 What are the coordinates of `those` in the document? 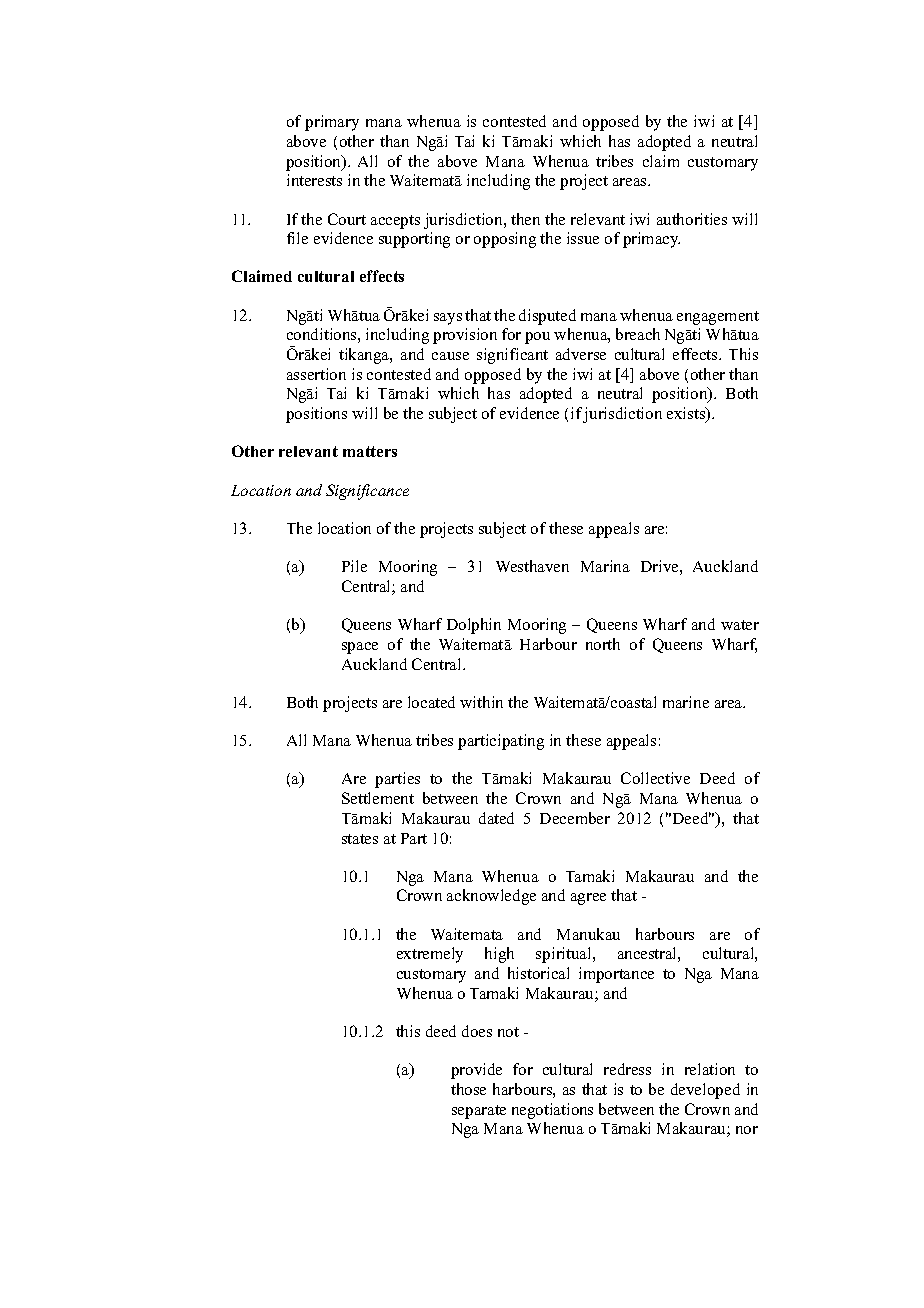 It's located at (468, 1089).
